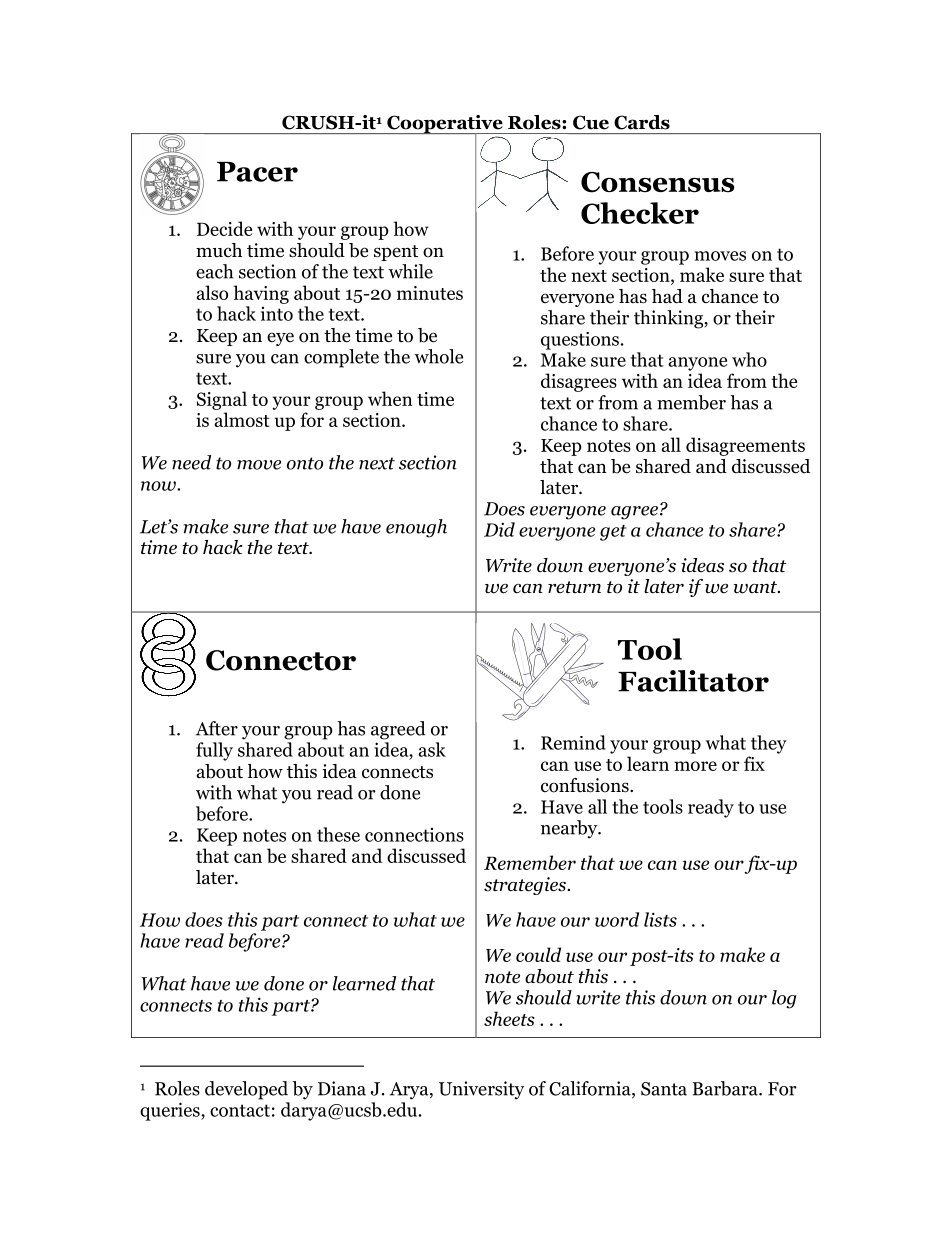  Describe the element at coordinates (246, 1090) in the page. I see `developed` at that location.
